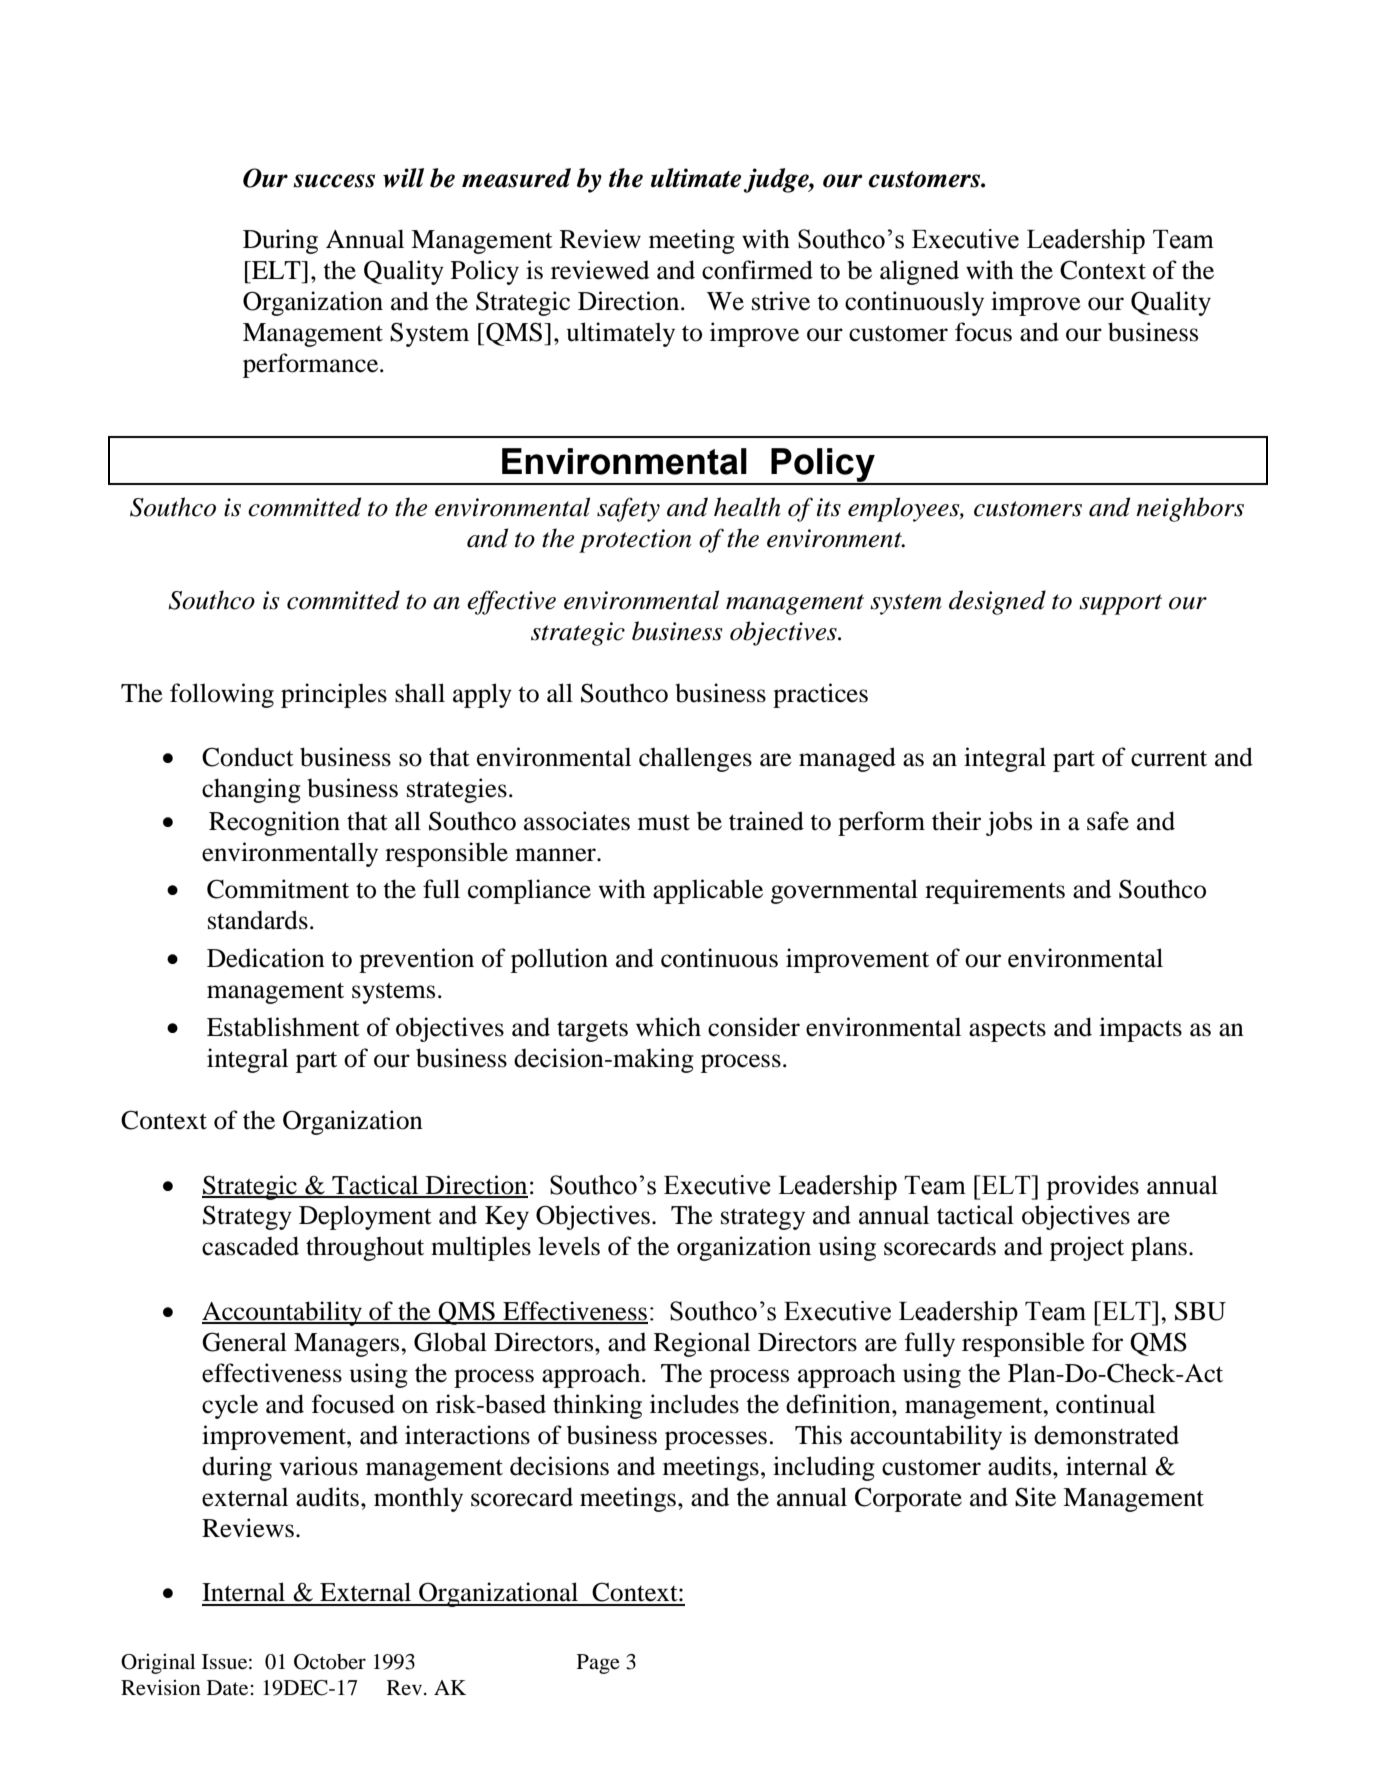  I want to click on requirements, so click(995, 891).
